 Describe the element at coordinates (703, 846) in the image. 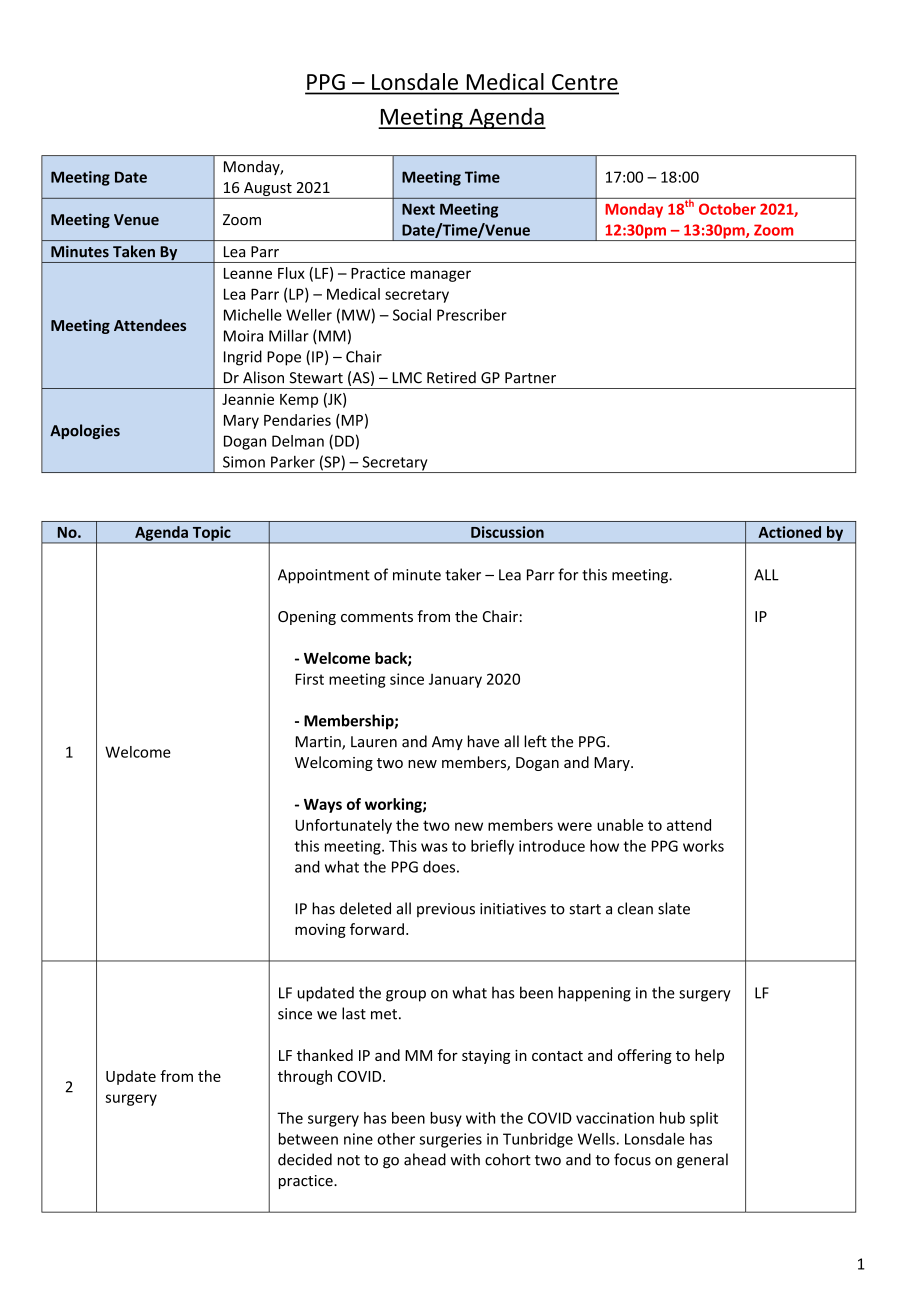

I see `works` at that location.
